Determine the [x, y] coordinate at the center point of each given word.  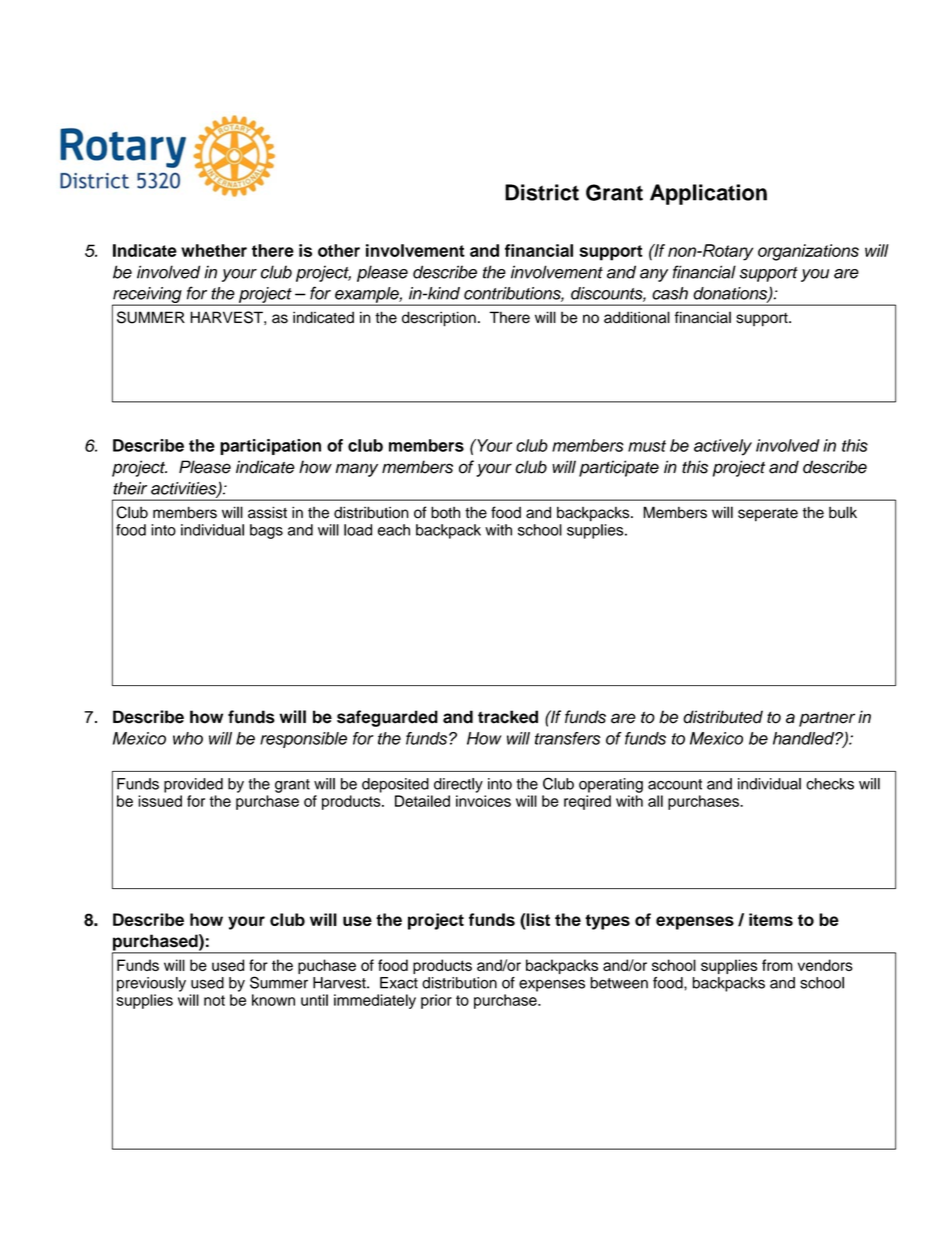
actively [723, 447]
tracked [508, 717]
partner [827, 719]
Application [708, 194]
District [542, 192]
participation [270, 447]
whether [214, 250]
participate [619, 468]
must [647, 446]
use [357, 921]
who [188, 738]
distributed [723, 717]
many [357, 470]
